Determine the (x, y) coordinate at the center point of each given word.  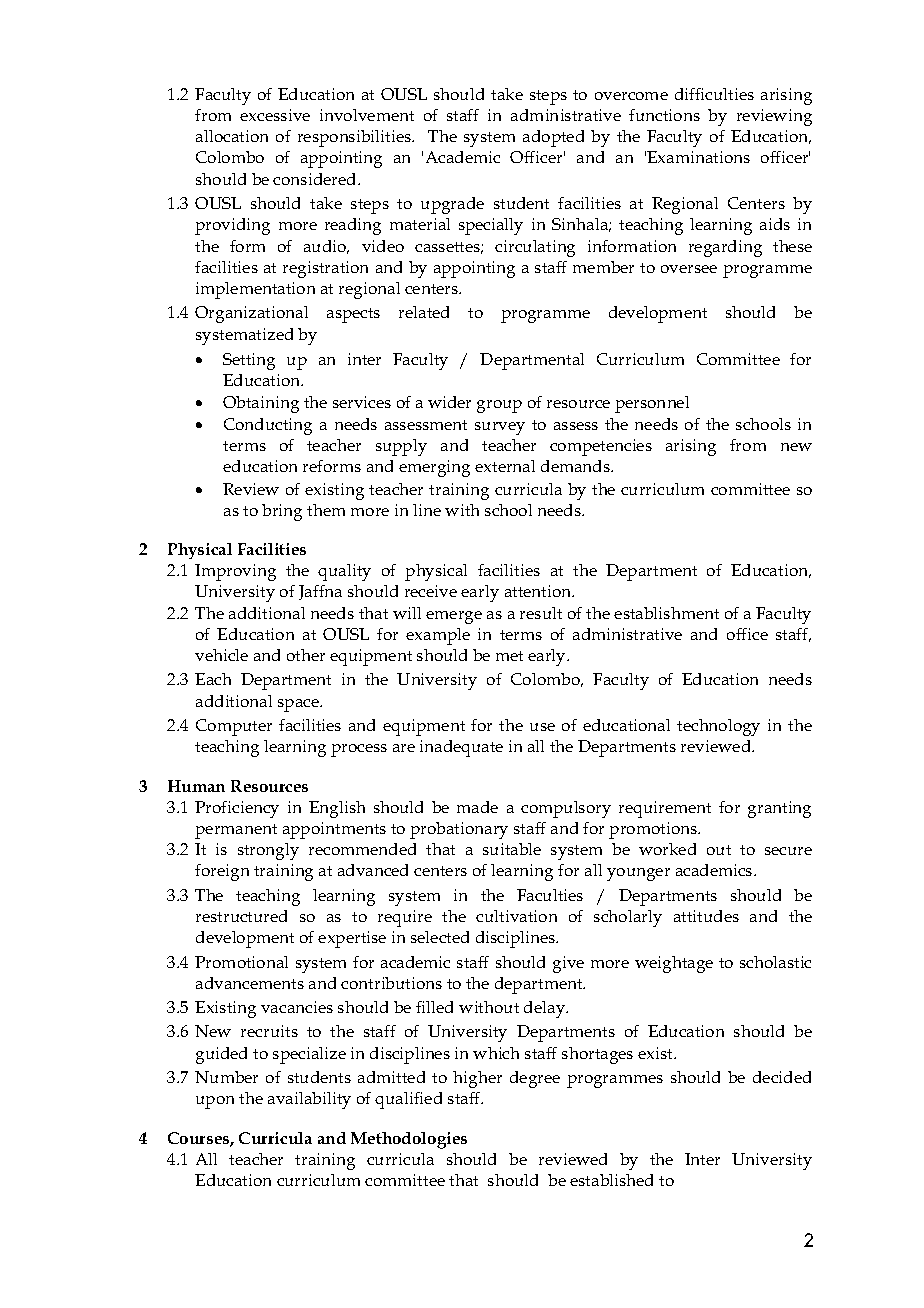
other (306, 655)
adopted (553, 138)
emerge (454, 617)
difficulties (714, 94)
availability (309, 1100)
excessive (275, 115)
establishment (666, 613)
